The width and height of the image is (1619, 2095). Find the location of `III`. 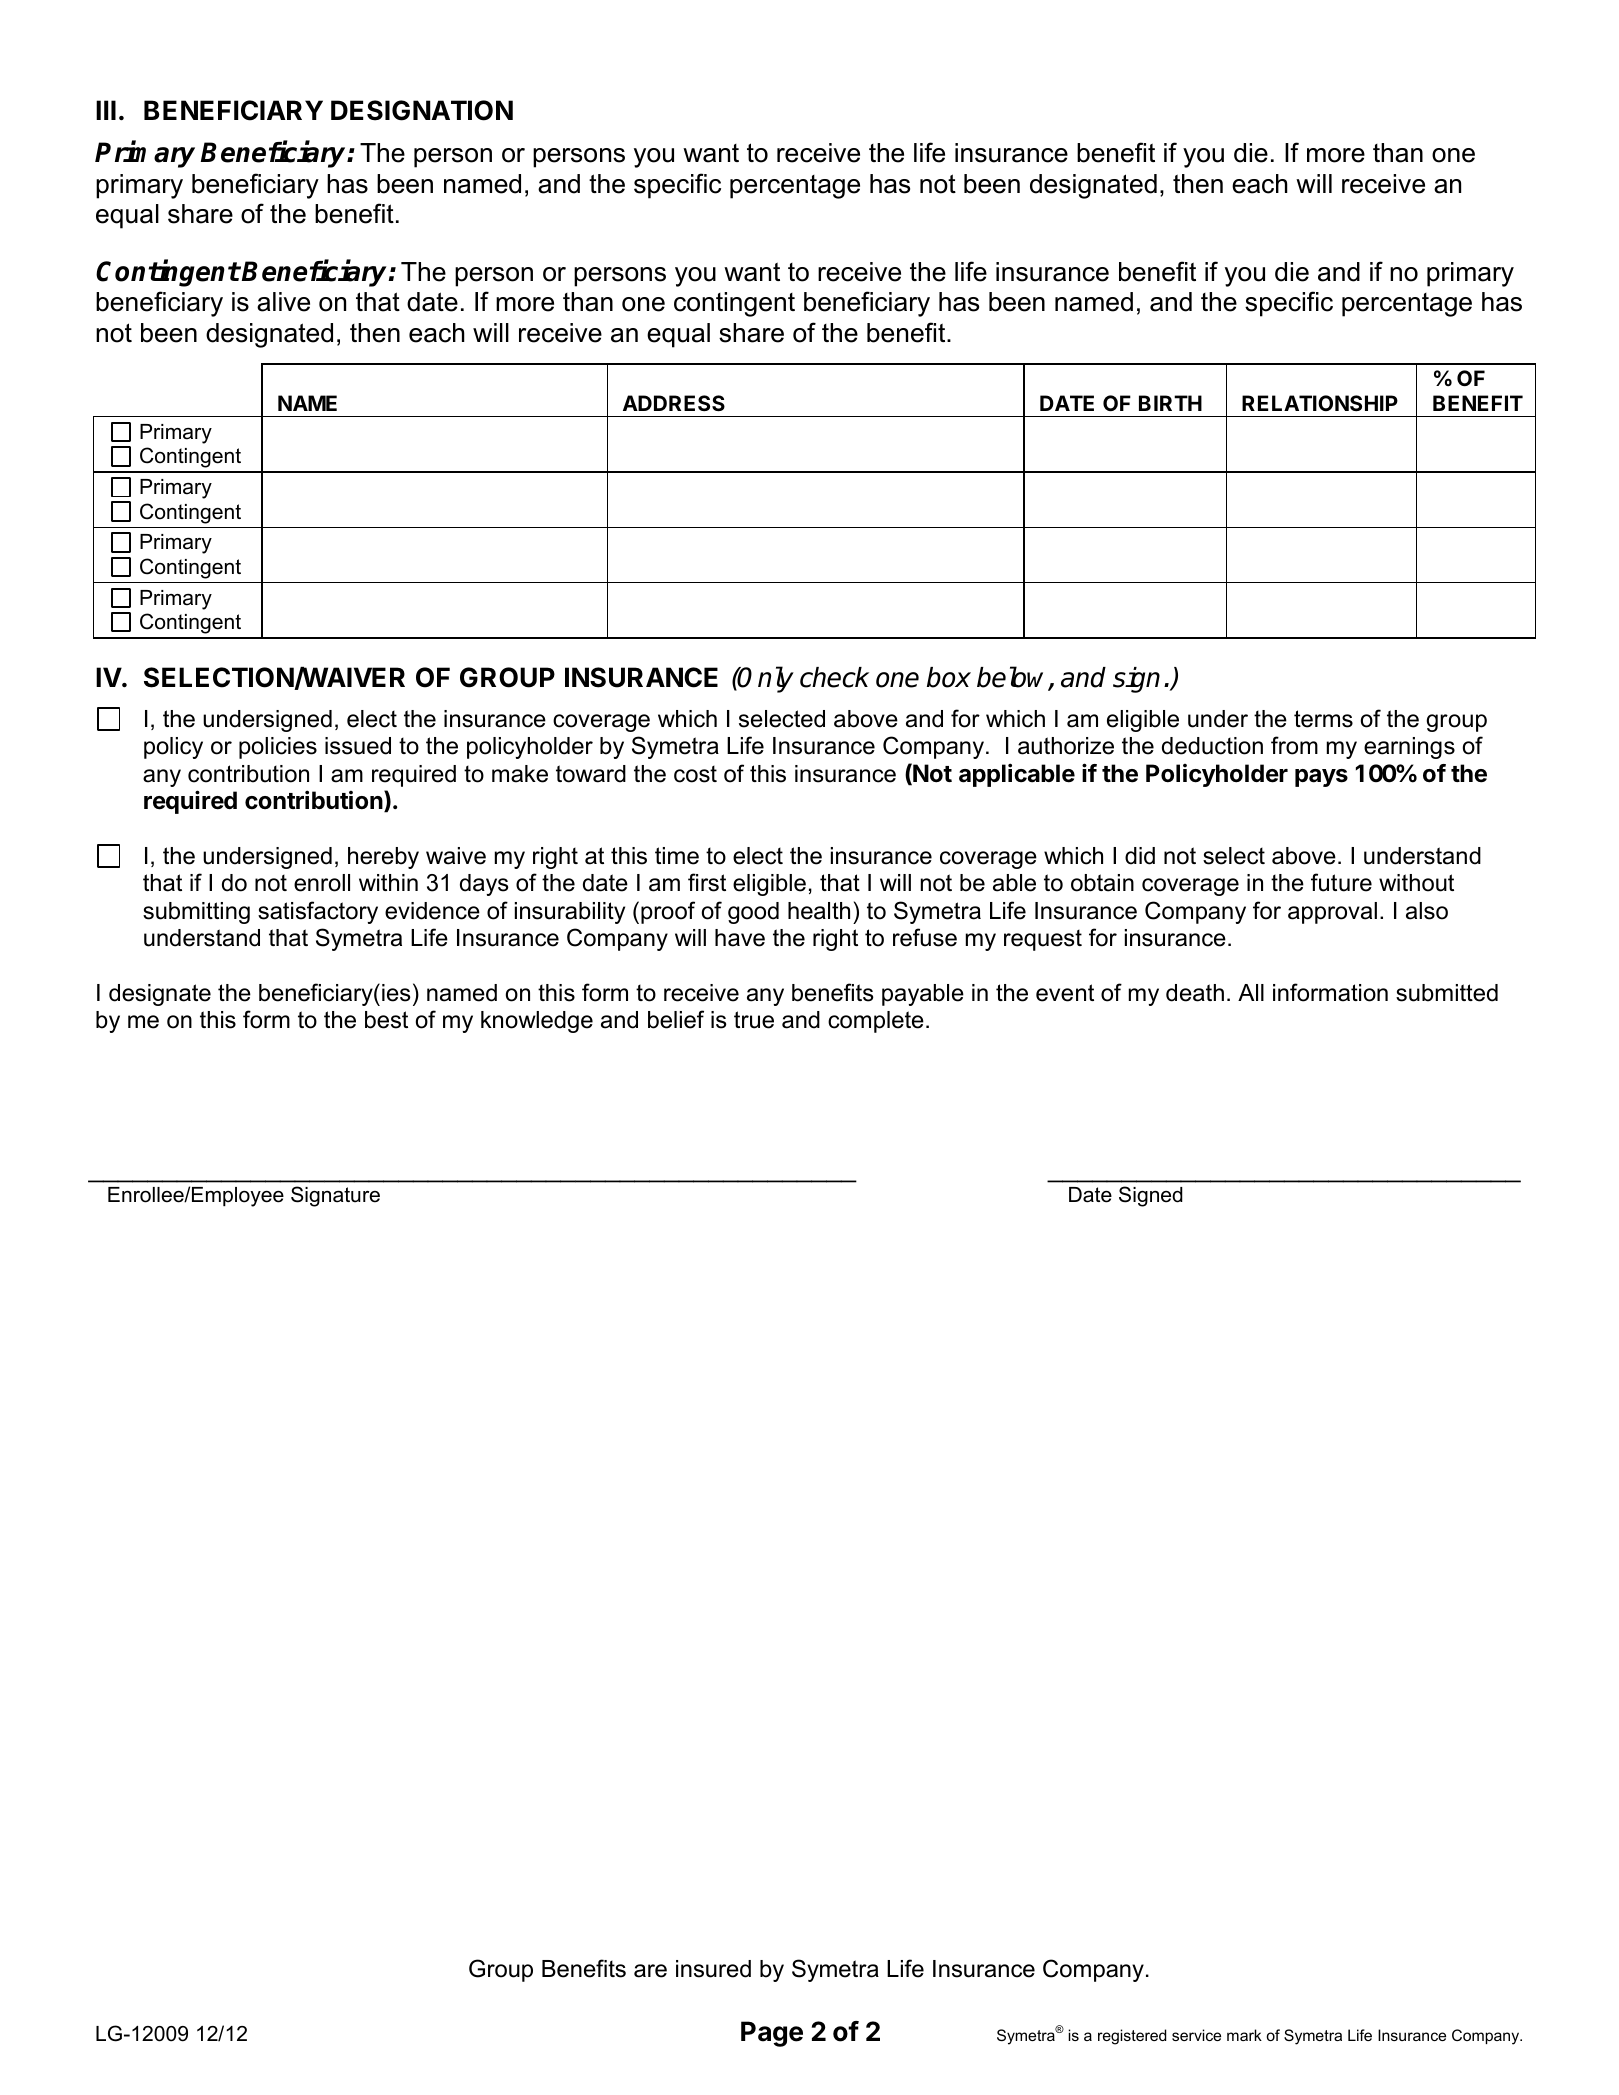

III is located at coordinates (106, 110).
